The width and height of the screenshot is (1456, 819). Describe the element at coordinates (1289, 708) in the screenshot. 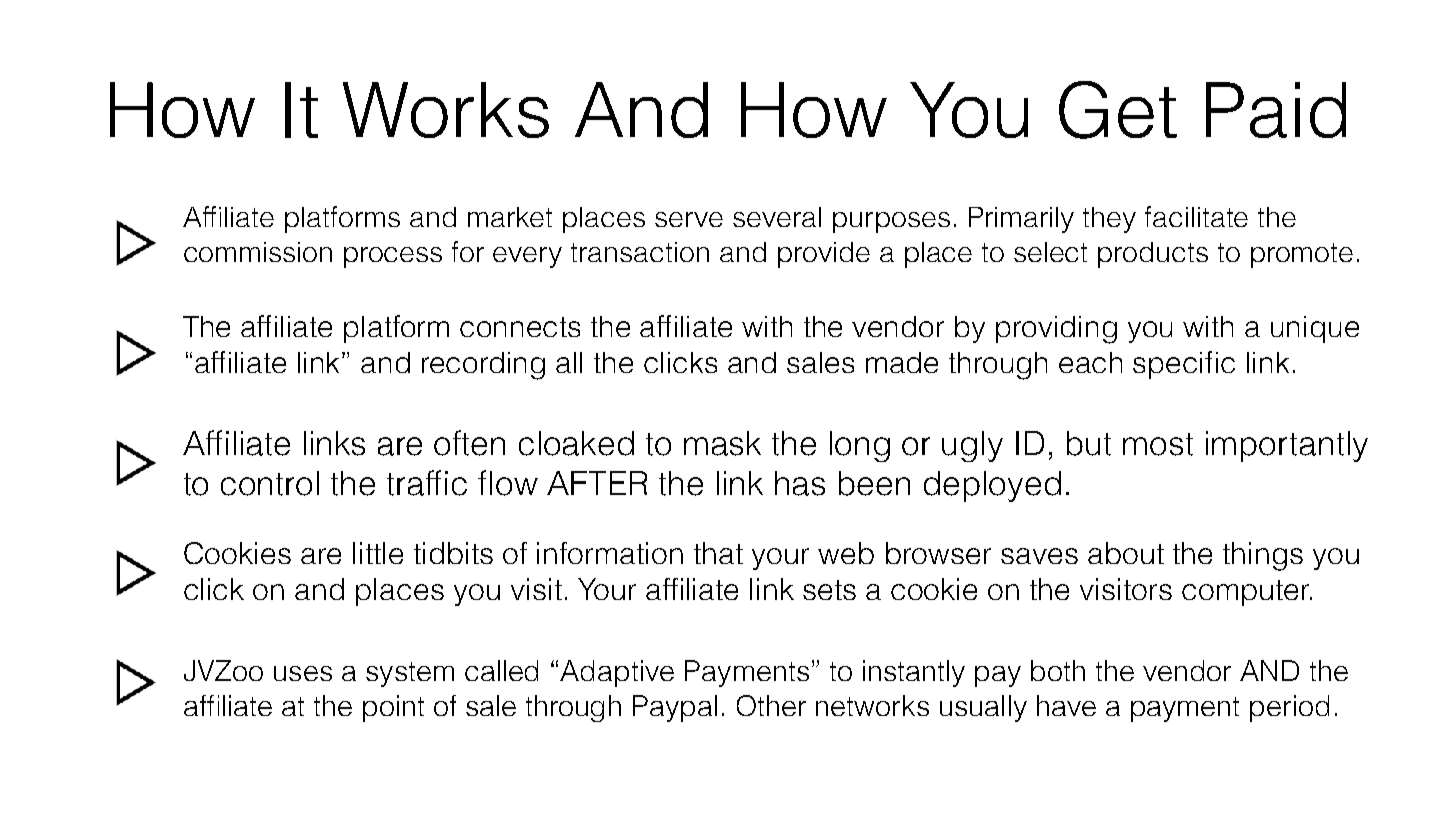

I see `period` at that location.
